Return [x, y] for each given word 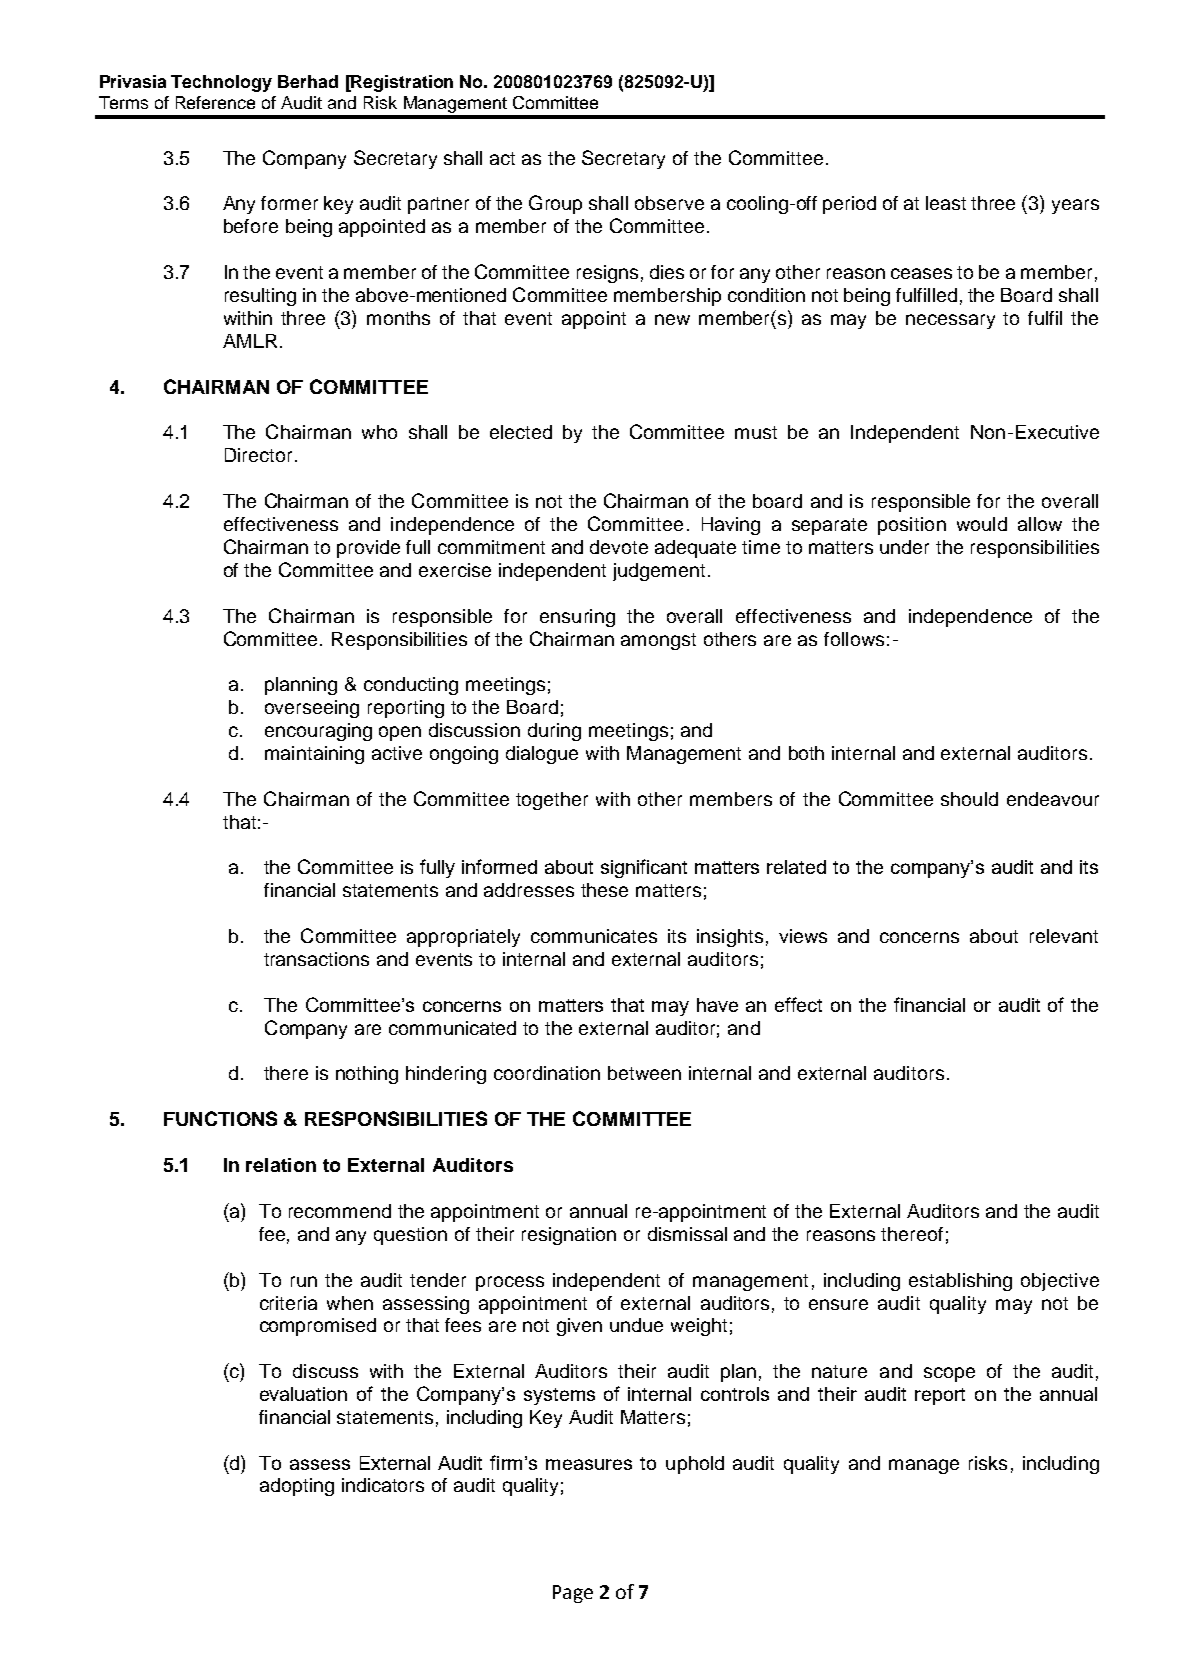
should [969, 799]
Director [258, 455]
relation [281, 1165]
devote [619, 547]
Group [555, 204]
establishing [960, 1282]
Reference [215, 102]
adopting [297, 1487]
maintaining [314, 755]
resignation [569, 1236]
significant [644, 868]
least [946, 203]
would [982, 524]
